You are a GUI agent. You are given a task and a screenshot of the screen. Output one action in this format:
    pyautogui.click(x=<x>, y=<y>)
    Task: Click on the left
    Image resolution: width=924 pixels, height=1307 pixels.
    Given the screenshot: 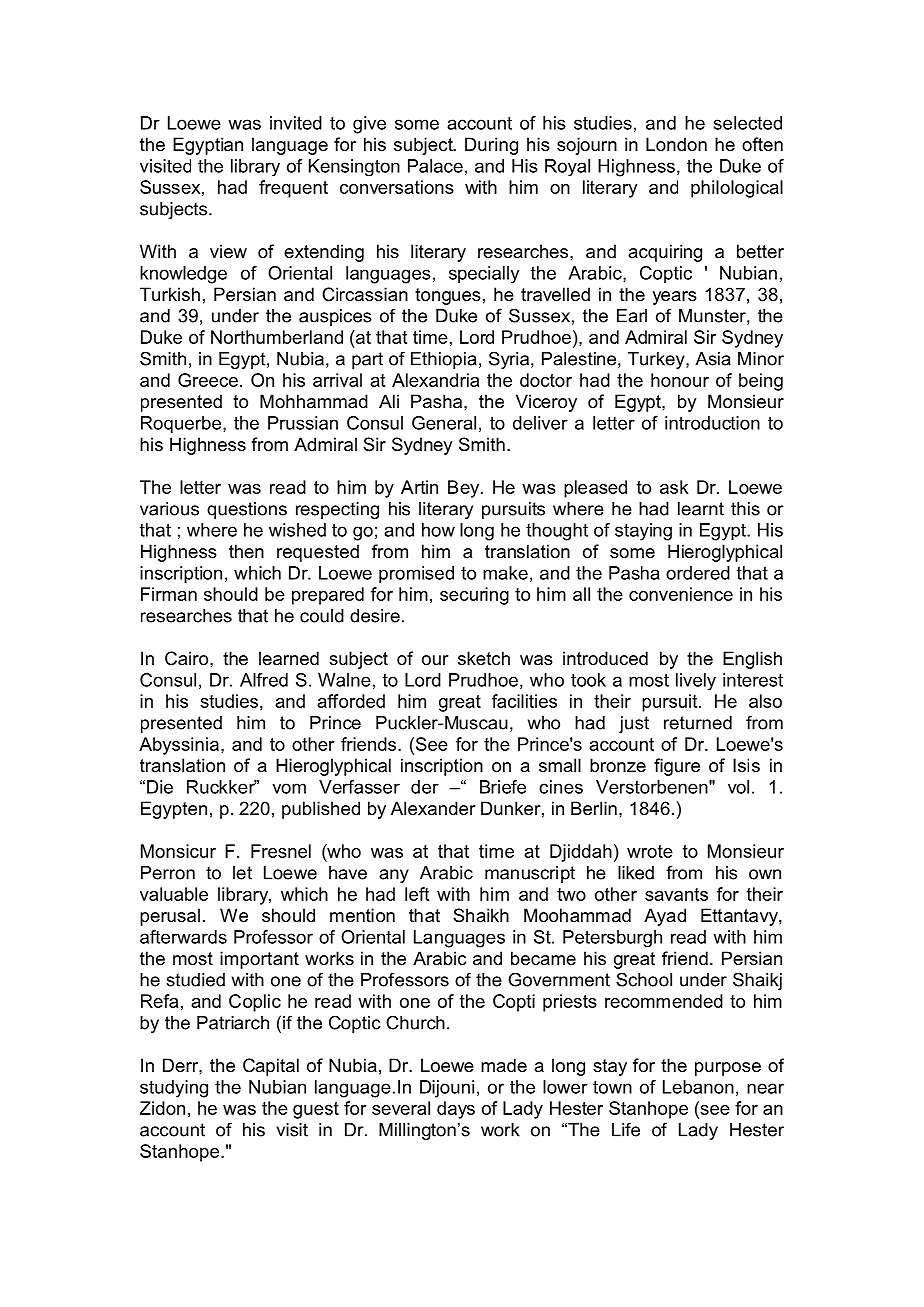 What is the action you would take?
    pyautogui.click(x=417, y=894)
